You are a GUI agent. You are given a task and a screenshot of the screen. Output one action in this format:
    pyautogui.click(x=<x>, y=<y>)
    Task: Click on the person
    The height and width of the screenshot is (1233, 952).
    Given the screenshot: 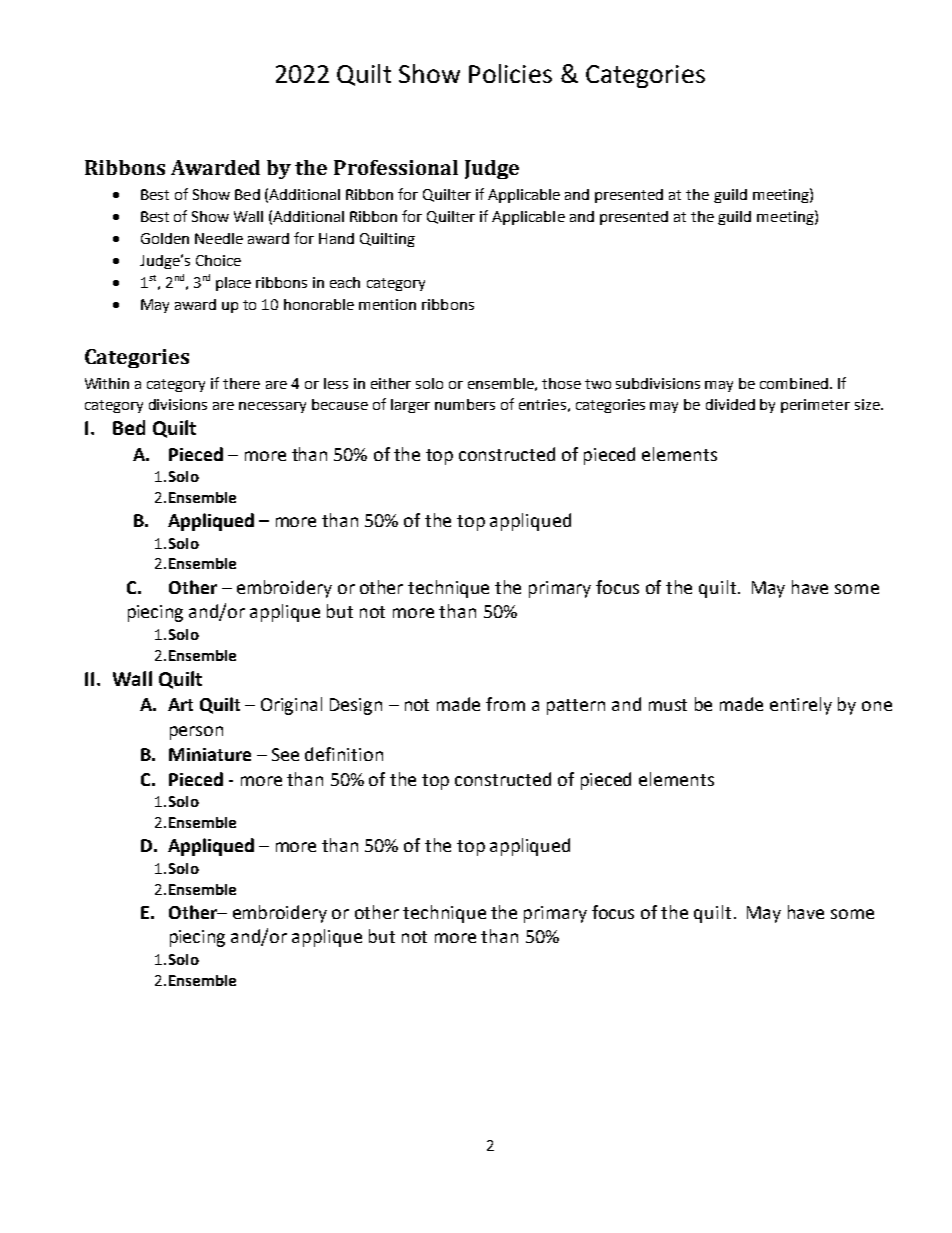 What is the action you would take?
    pyautogui.click(x=196, y=733)
